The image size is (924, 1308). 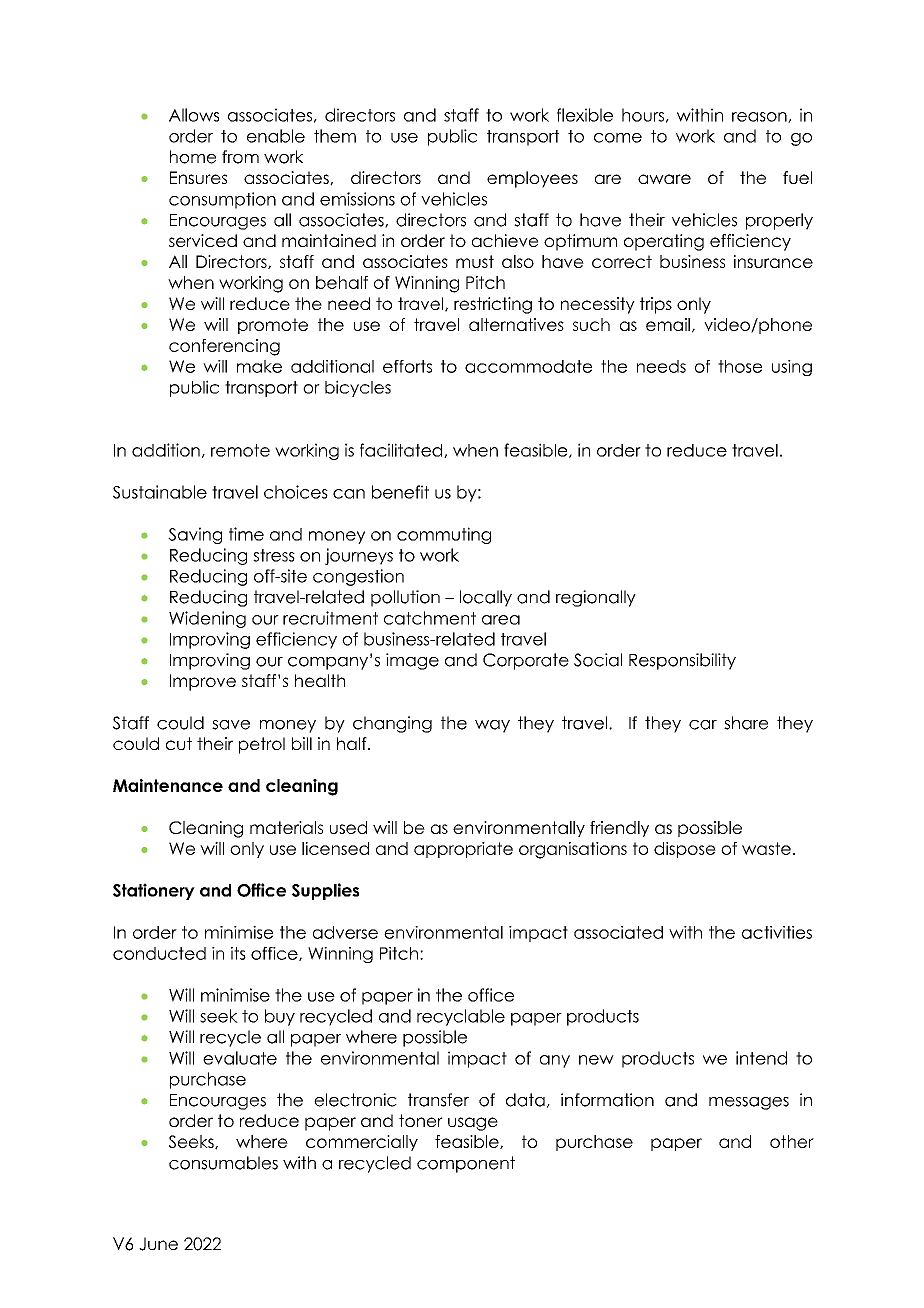 I want to click on from, so click(x=240, y=157).
